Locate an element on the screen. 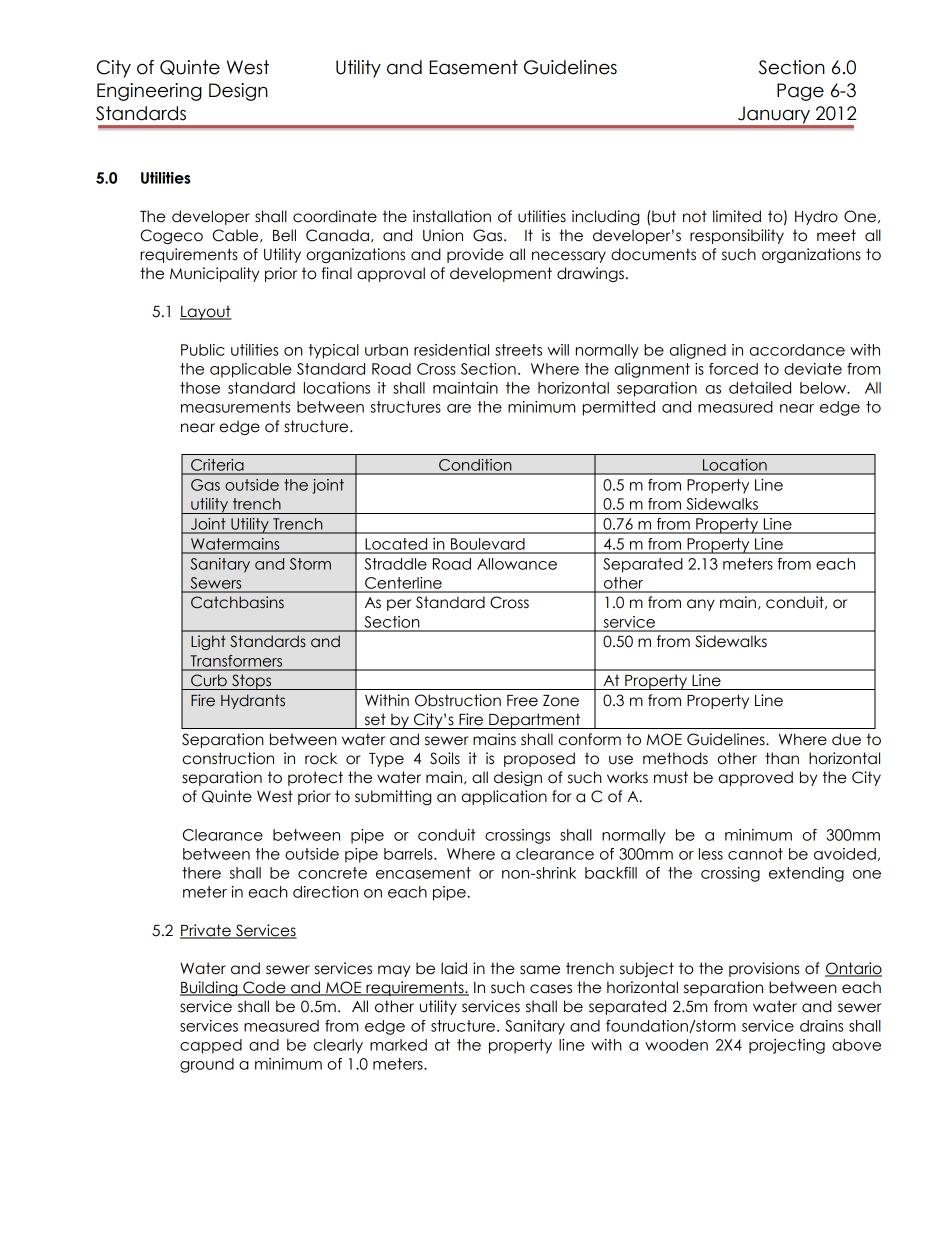  capped is located at coordinates (211, 1046).
